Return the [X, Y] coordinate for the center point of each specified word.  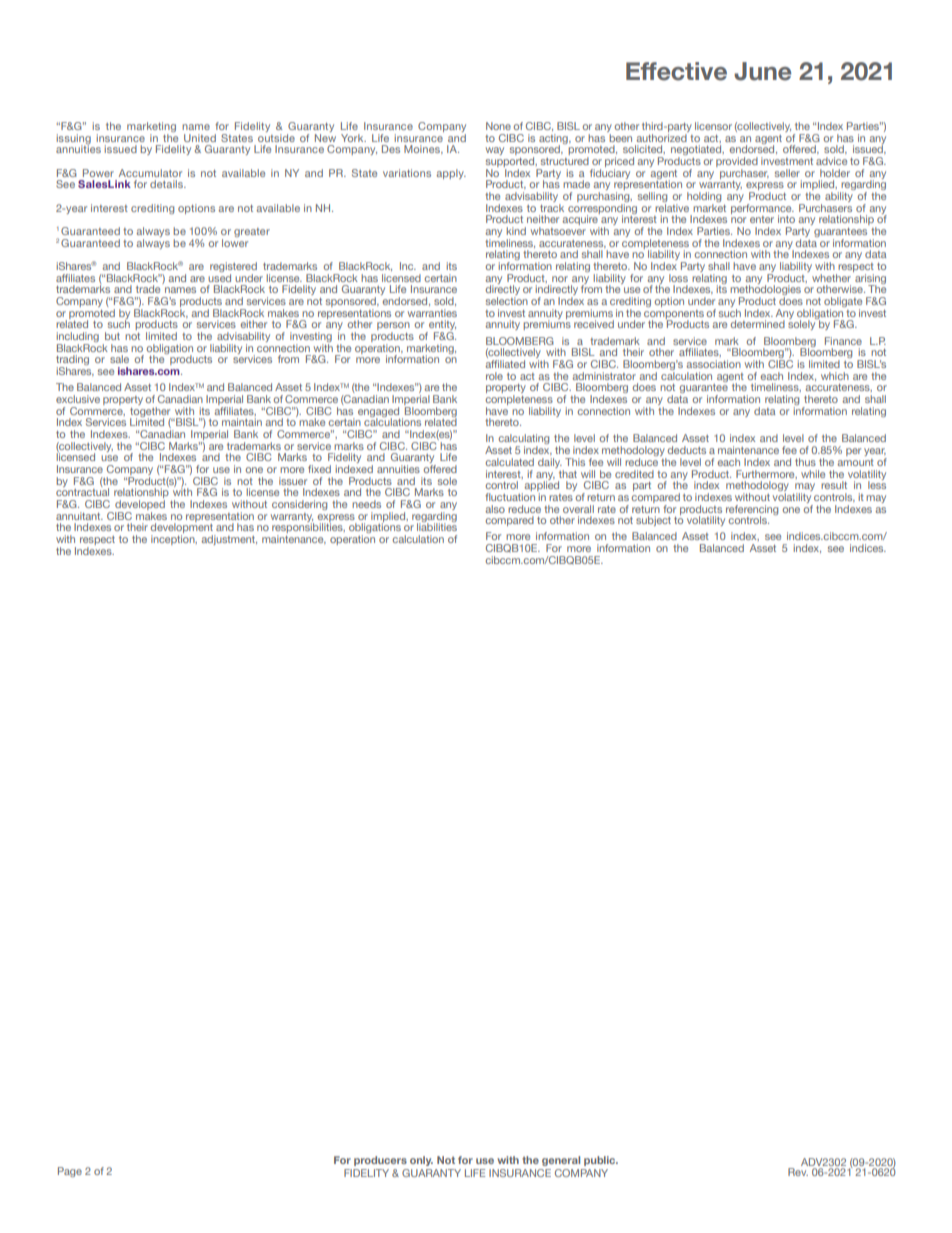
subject [653, 521]
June [762, 71]
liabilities [437, 526]
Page [70, 1172]
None [498, 126]
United [200, 138]
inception [174, 540]
